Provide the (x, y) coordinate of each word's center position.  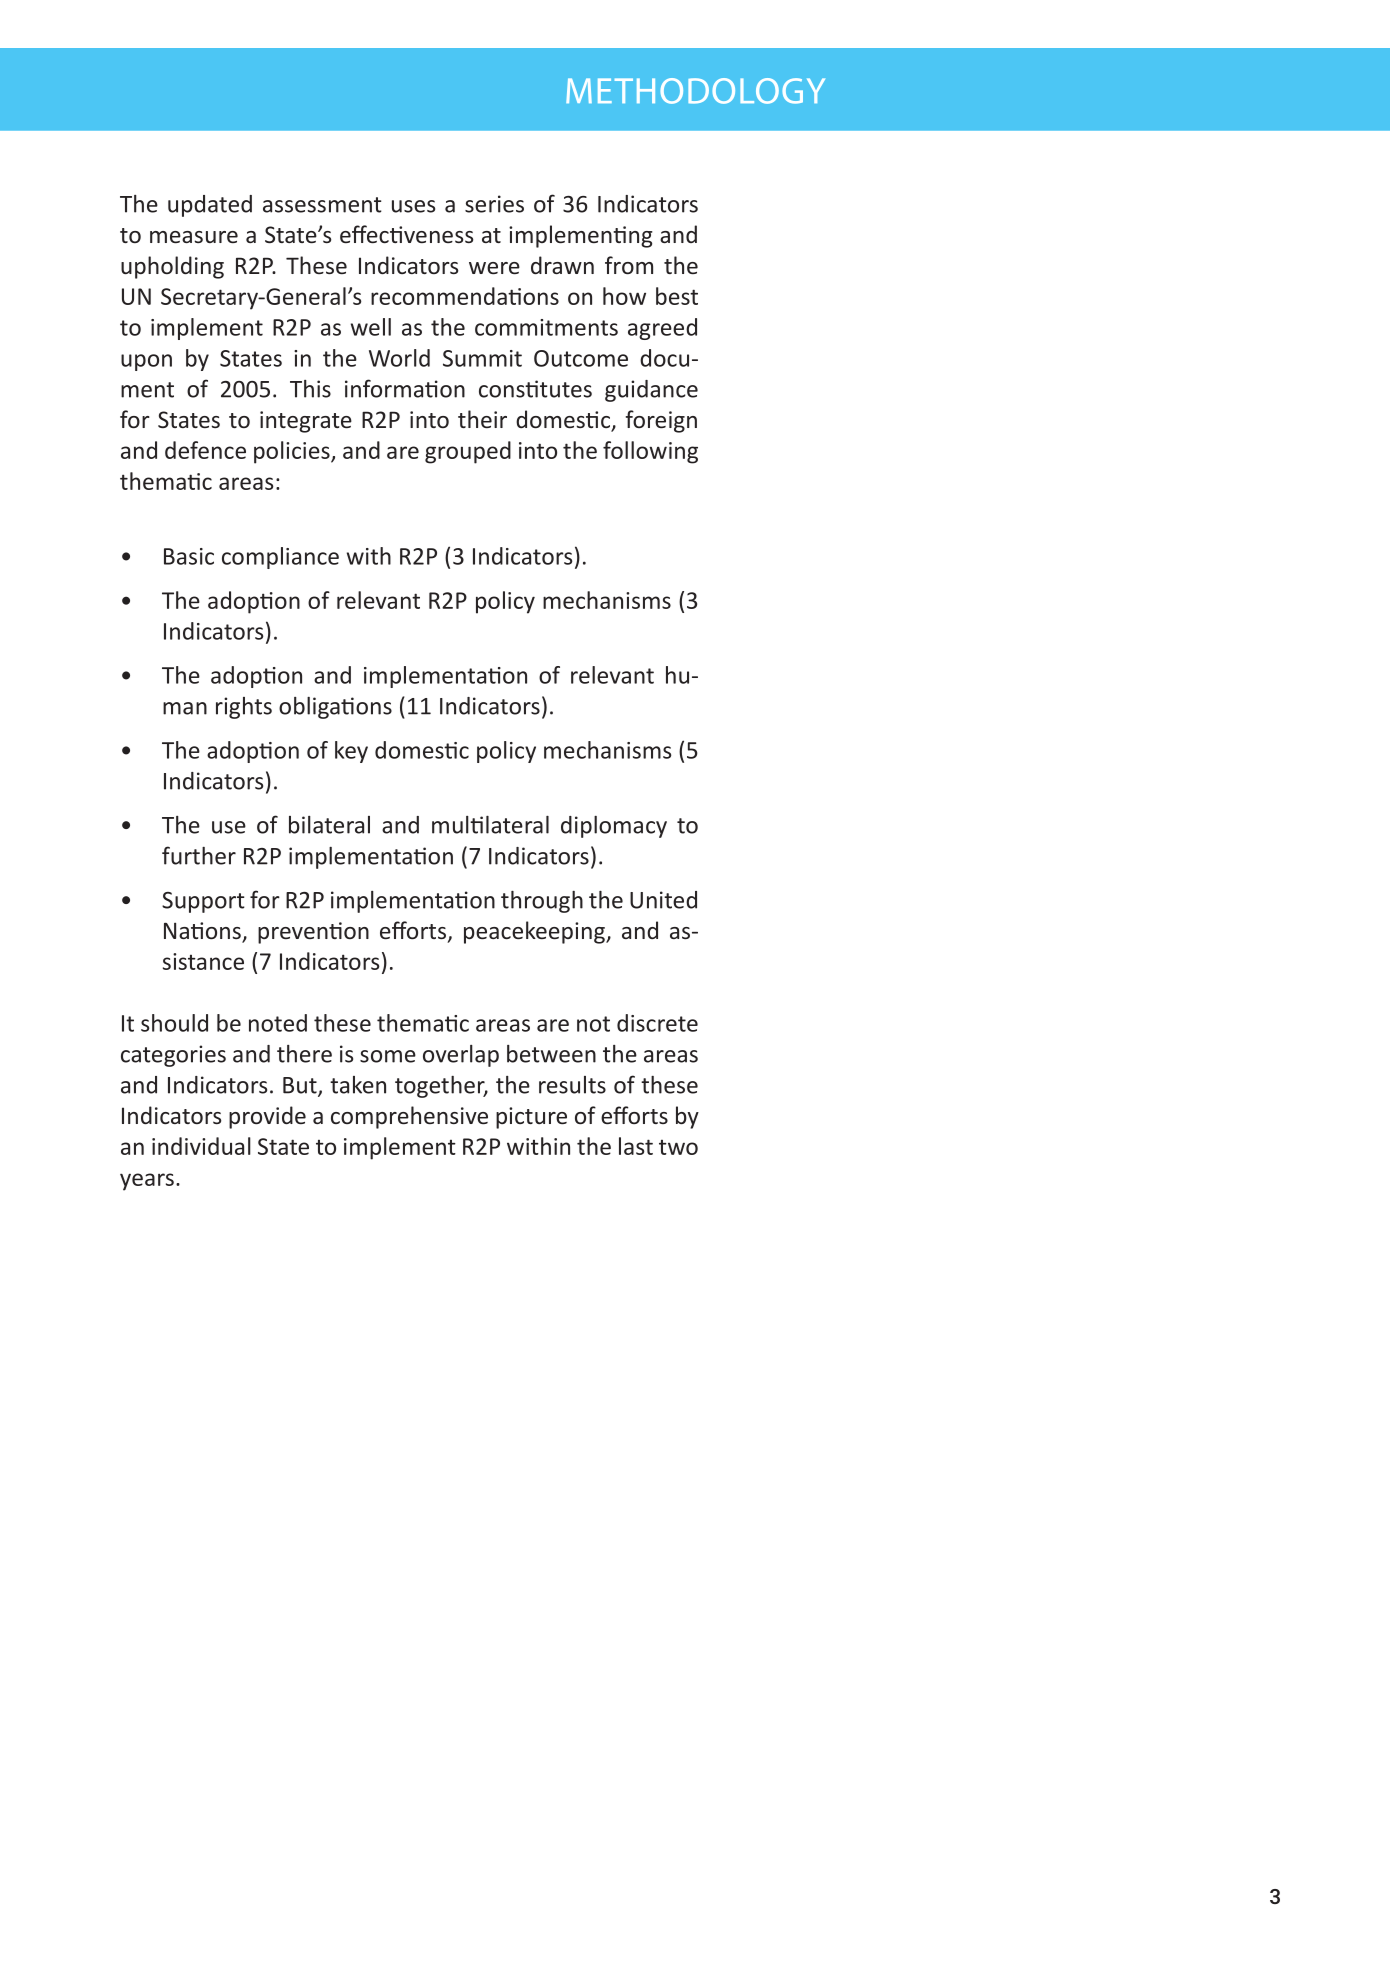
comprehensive (409, 1117)
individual (201, 1146)
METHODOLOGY (695, 91)
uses (413, 206)
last (636, 1146)
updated (210, 206)
